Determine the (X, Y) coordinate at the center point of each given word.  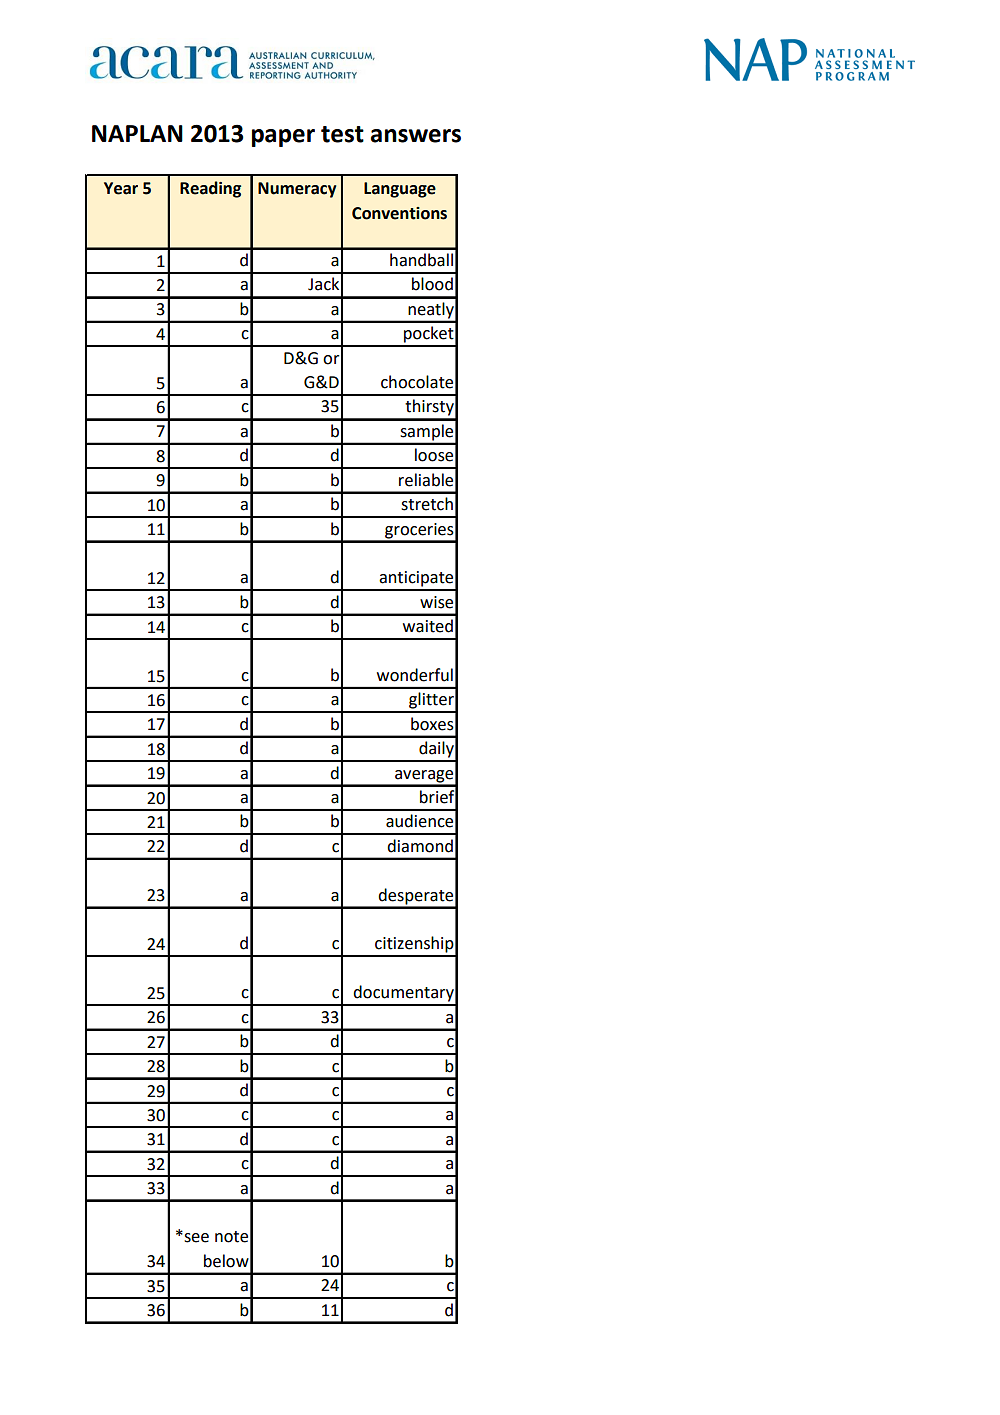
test (342, 134)
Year (121, 188)
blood (432, 284)
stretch (427, 504)
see (195, 1237)
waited (428, 626)
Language (400, 190)
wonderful (415, 675)
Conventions (399, 213)
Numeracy (297, 190)
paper (283, 138)
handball (421, 260)
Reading (210, 189)
